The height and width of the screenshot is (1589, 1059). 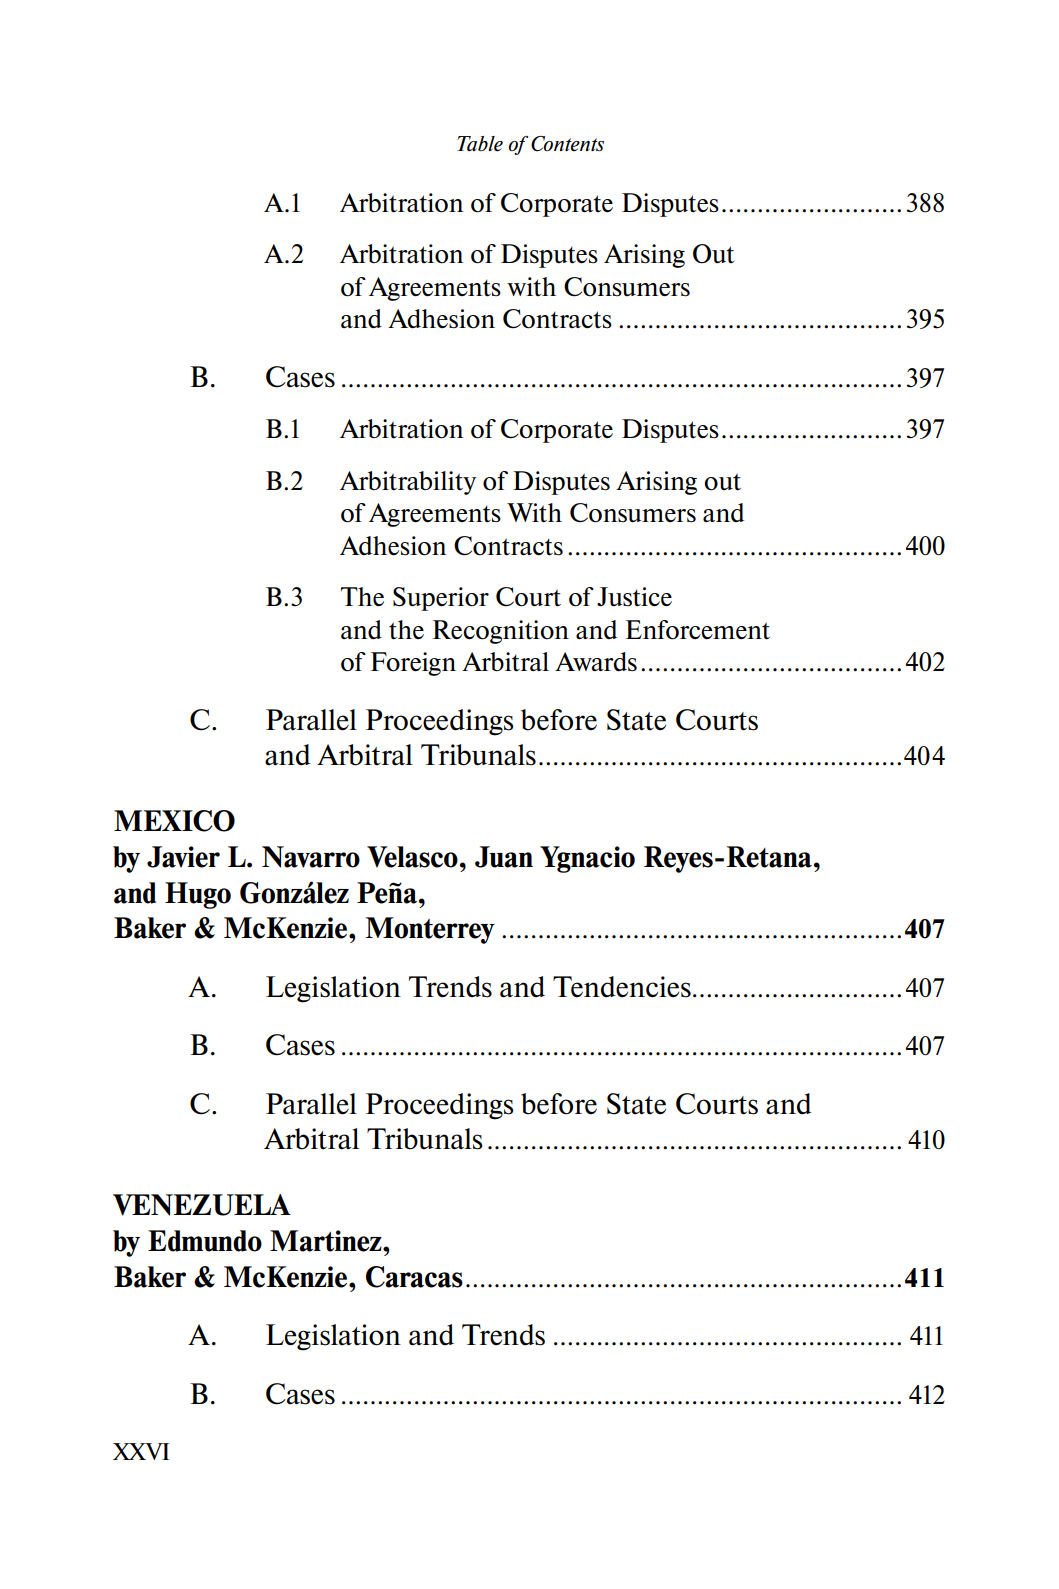 What do you see at coordinates (596, 662) in the screenshot?
I see `Awards` at bounding box center [596, 662].
